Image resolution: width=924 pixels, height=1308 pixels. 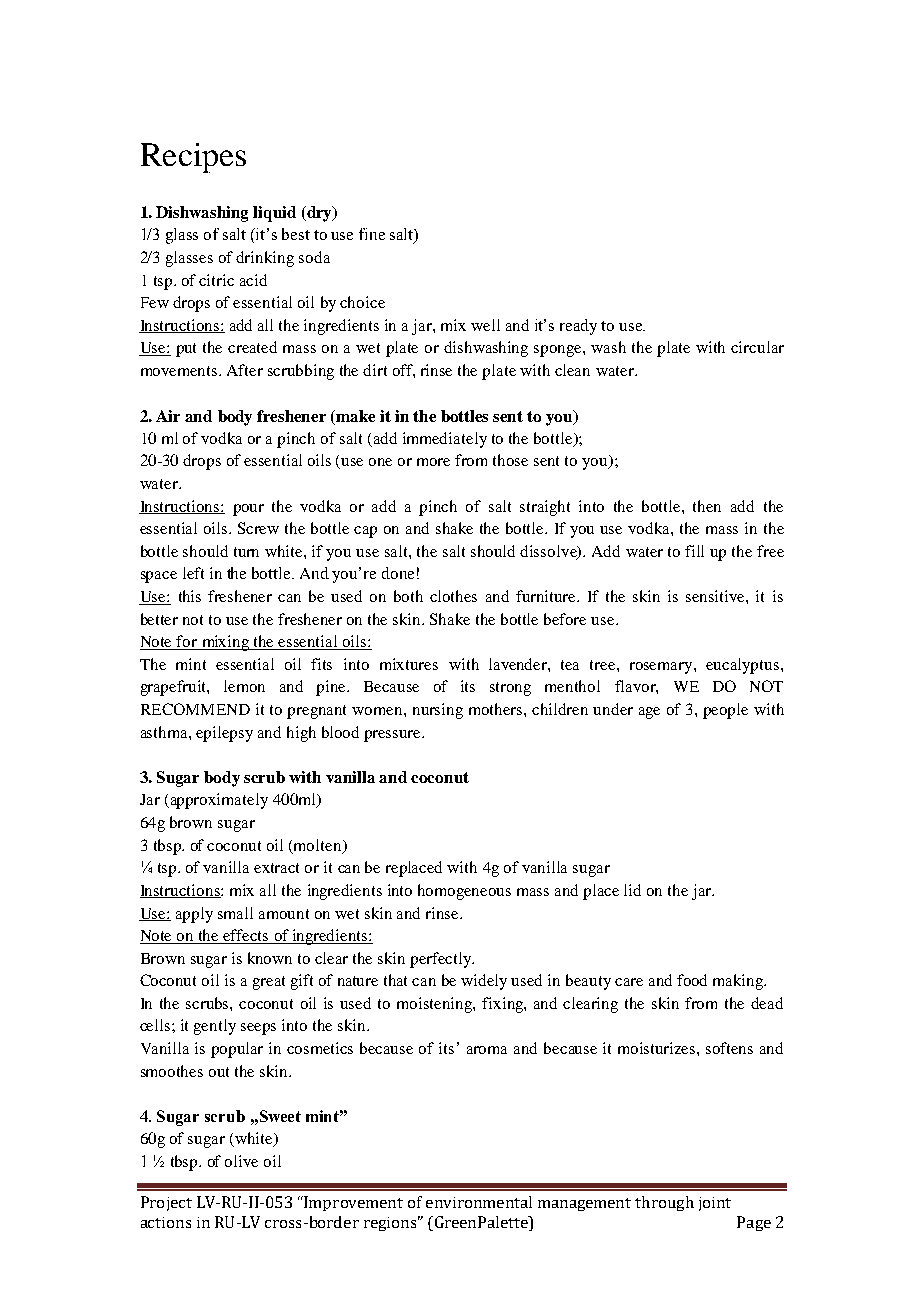 What do you see at coordinates (692, 980) in the screenshot?
I see `food` at bounding box center [692, 980].
